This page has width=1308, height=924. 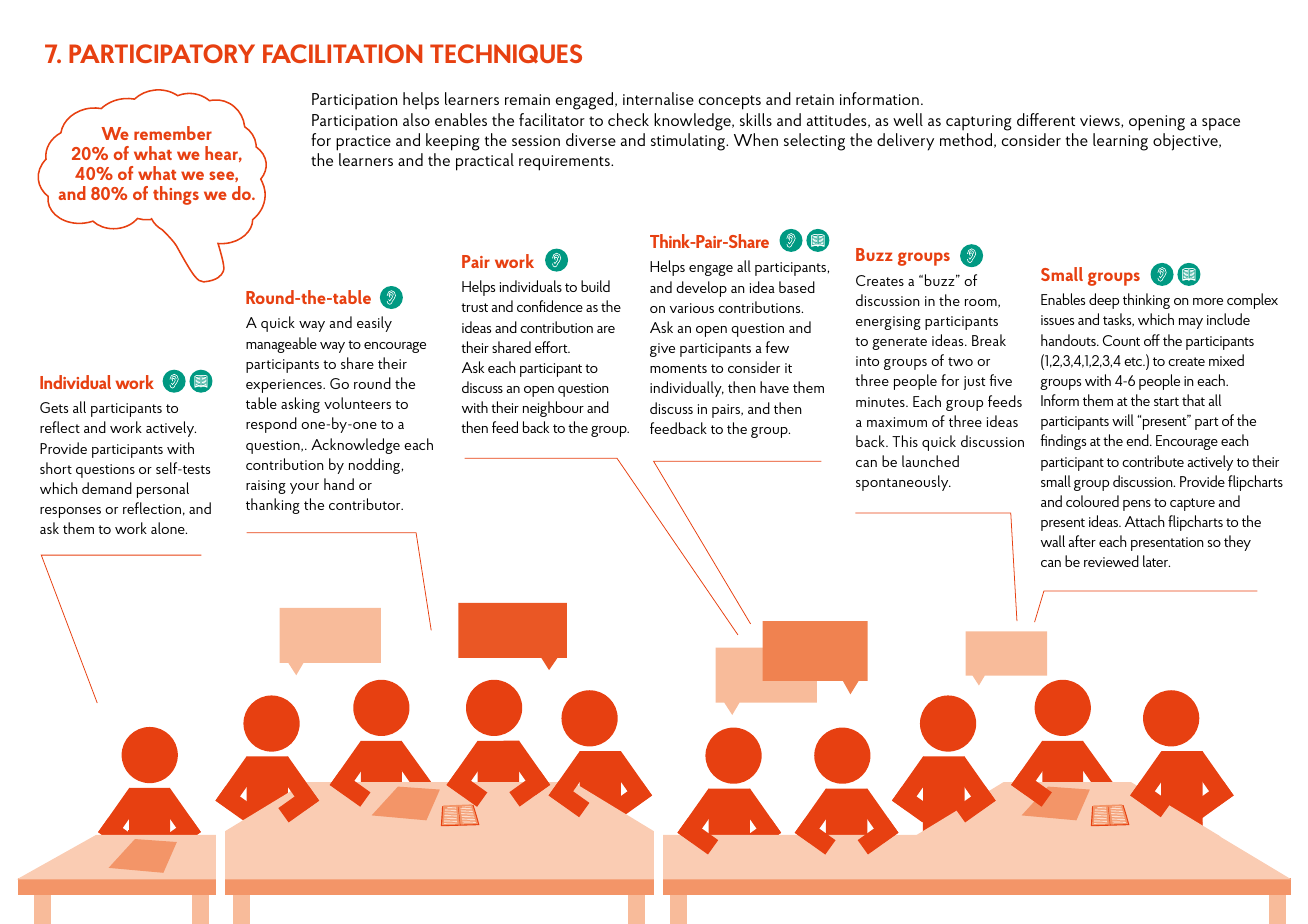 I want to click on respond, so click(x=271, y=425).
